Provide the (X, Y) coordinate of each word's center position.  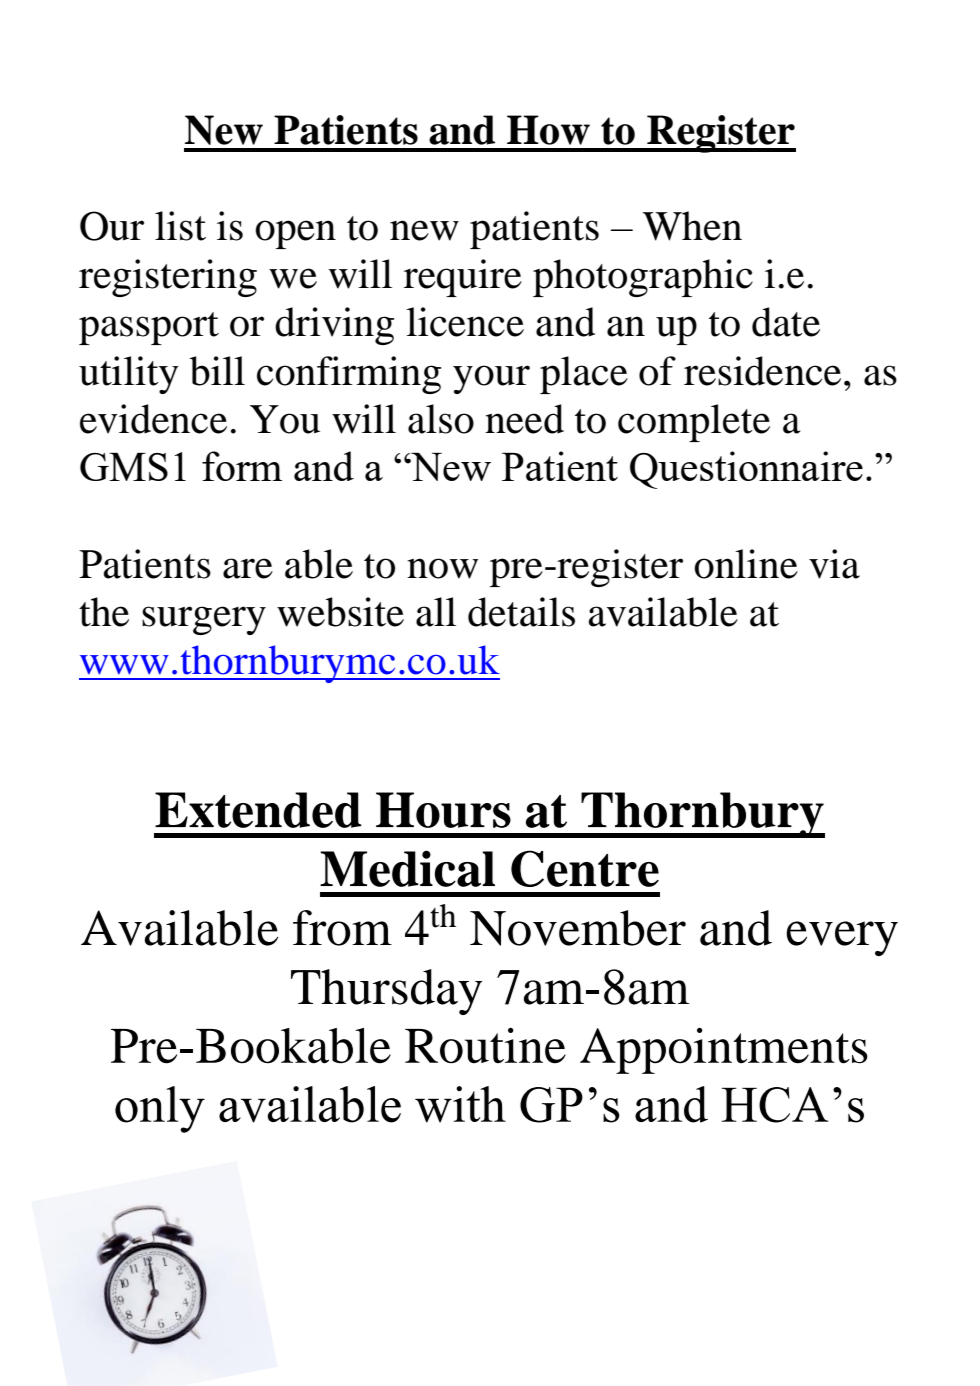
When (692, 226)
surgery (204, 620)
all (436, 612)
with (460, 1104)
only (160, 1109)
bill (217, 371)
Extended (258, 810)
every (842, 938)
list (180, 226)
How (548, 130)
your (491, 379)
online (746, 564)
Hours (443, 810)
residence (762, 371)
